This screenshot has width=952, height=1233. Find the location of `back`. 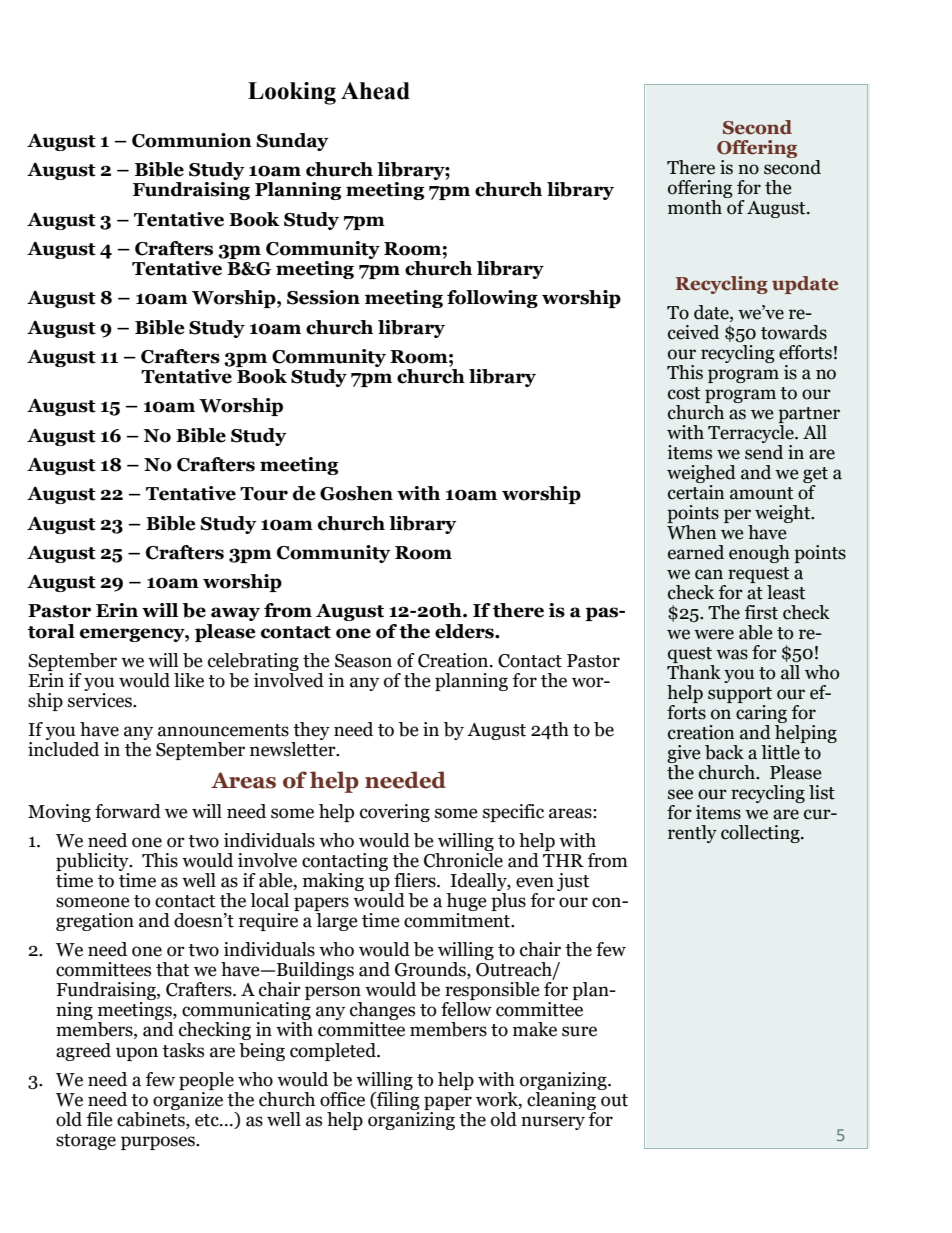

back is located at coordinates (724, 752).
